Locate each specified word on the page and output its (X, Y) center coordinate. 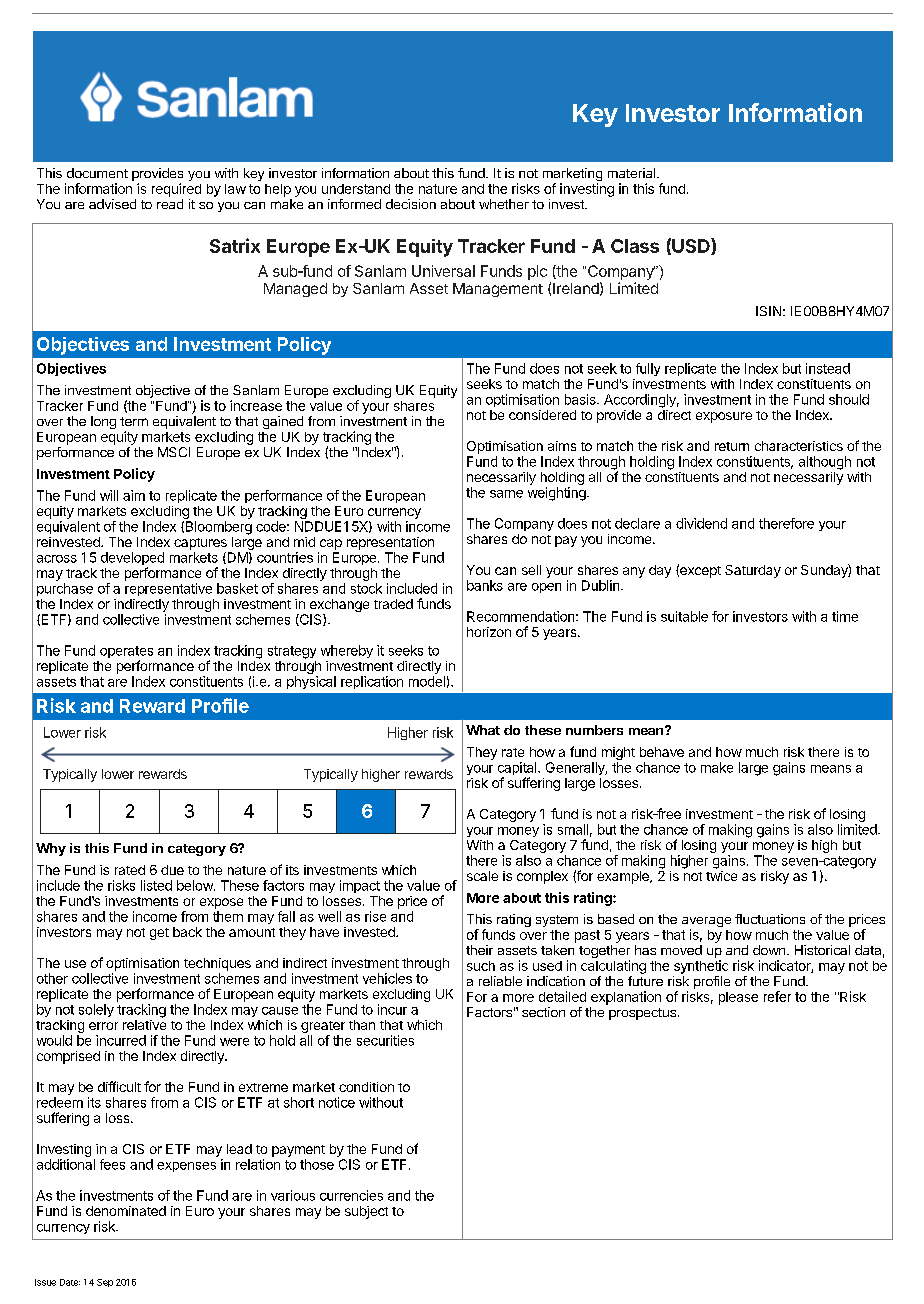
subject (366, 1212)
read (170, 204)
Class (635, 246)
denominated (126, 1211)
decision (411, 204)
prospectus (642, 1014)
